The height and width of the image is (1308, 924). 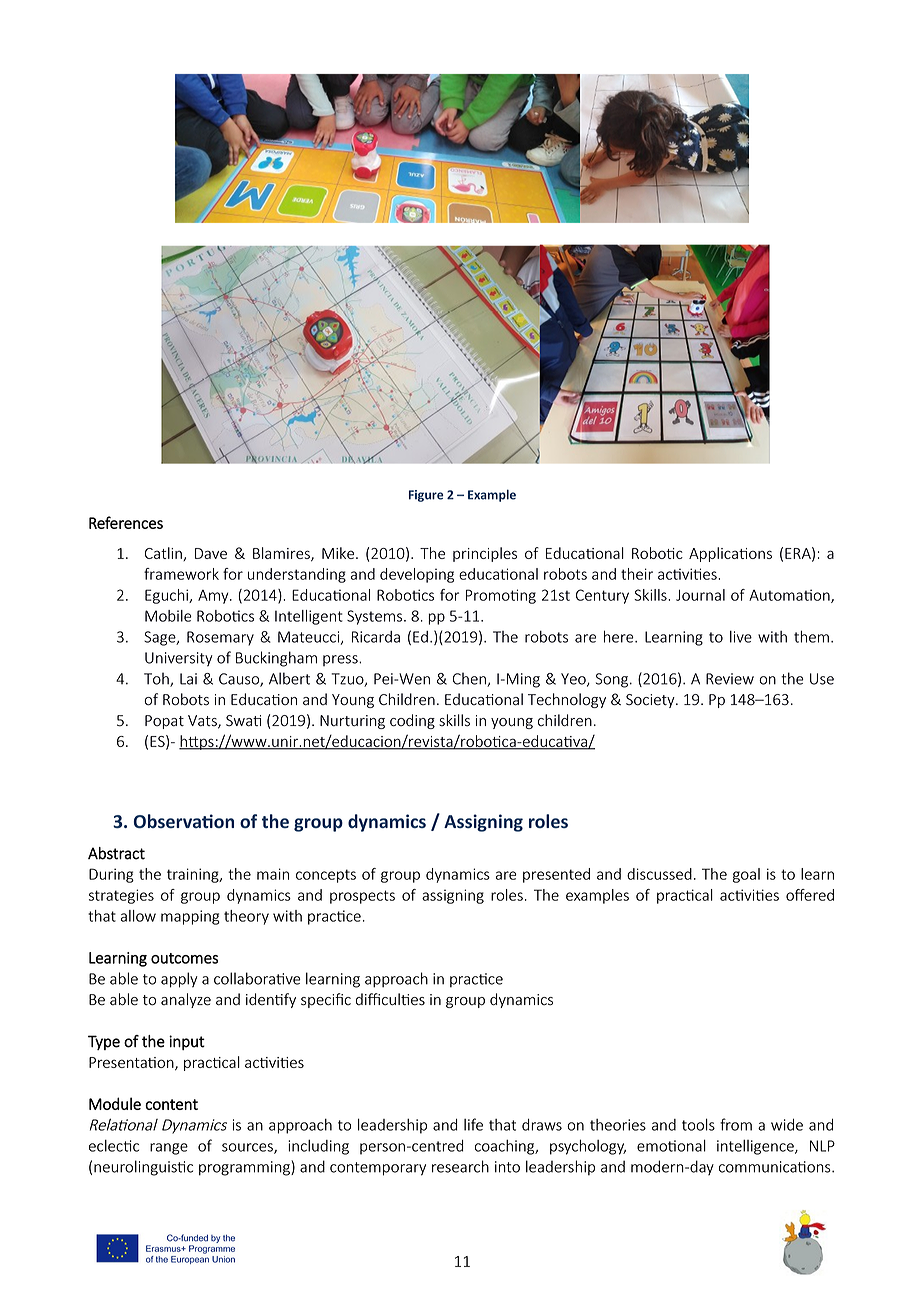 I want to click on from, so click(x=736, y=1124).
